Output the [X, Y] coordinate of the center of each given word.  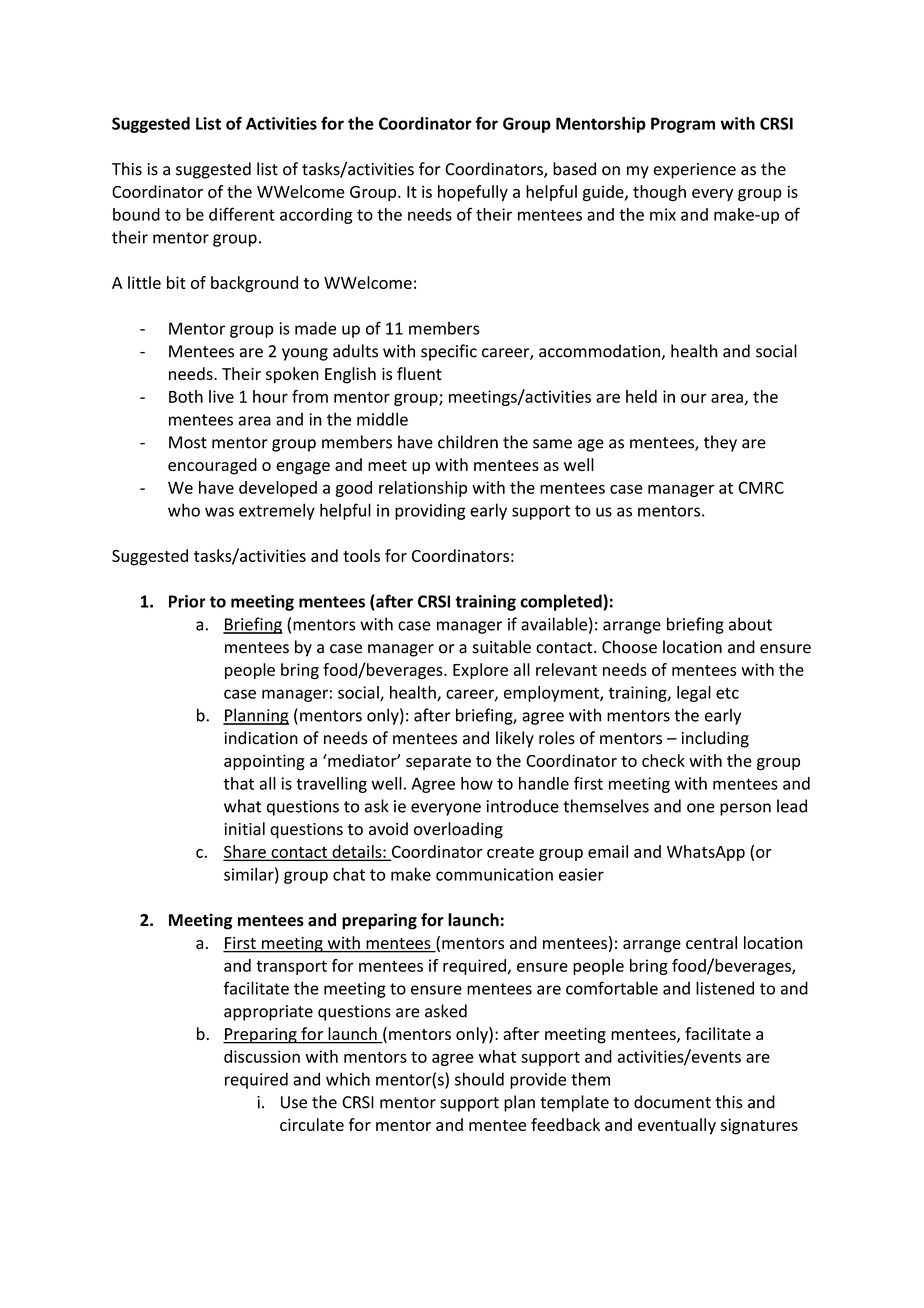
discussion [262, 1056]
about [750, 624]
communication [494, 874]
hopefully [473, 193]
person [745, 809]
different [242, 214]
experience [694, 171]
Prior [187, 601]
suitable [501, 647]
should [479, 1079]
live [221, 396]
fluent [419, 373]
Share [246, 852]
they [720, 443]
